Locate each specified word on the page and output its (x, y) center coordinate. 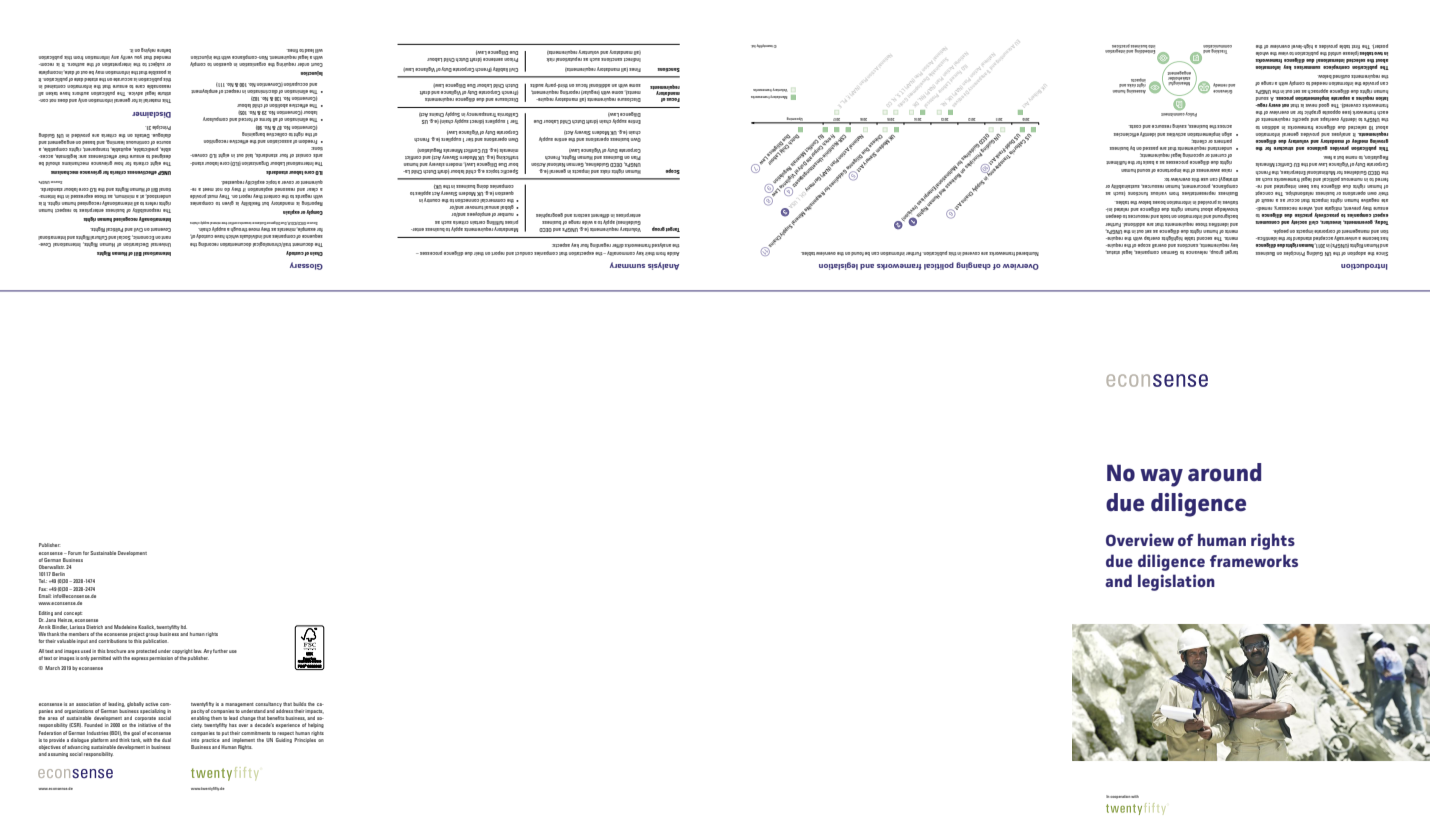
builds (299, 704)
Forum (74, 553)
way (1161, 478)
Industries (97, 733)
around (1224, 472)
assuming (58, 754)
